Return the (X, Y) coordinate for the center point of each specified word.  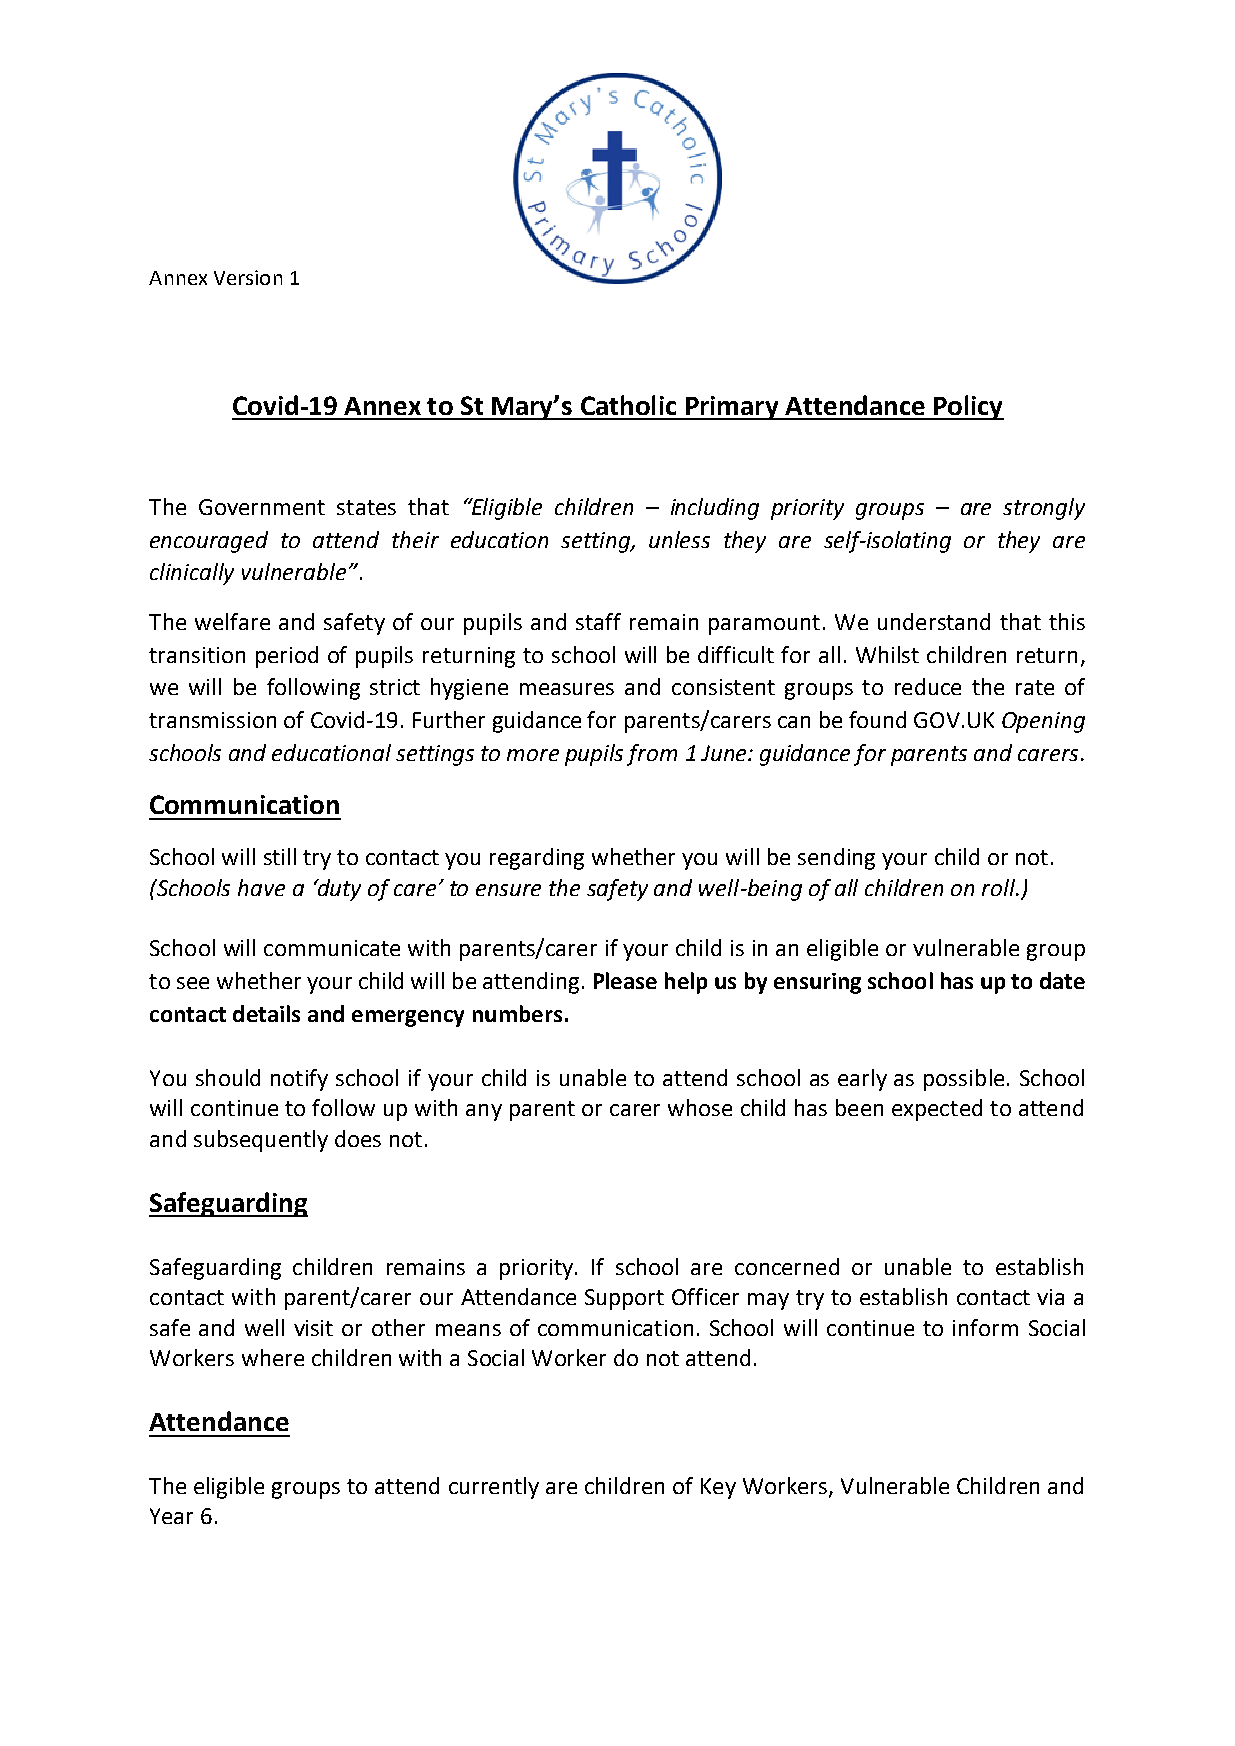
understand (934, 621)
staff (598, 621)
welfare (232, 621)
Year (171, 1516)
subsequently (261, 1141)
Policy (968, 407)
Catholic (628, 405)
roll (999, 887)
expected (937, 1110)
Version (248, 277)
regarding (537, 859)
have (261, 887)
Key (718, 1488)
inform (985, 1327)
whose (700, 1107)
